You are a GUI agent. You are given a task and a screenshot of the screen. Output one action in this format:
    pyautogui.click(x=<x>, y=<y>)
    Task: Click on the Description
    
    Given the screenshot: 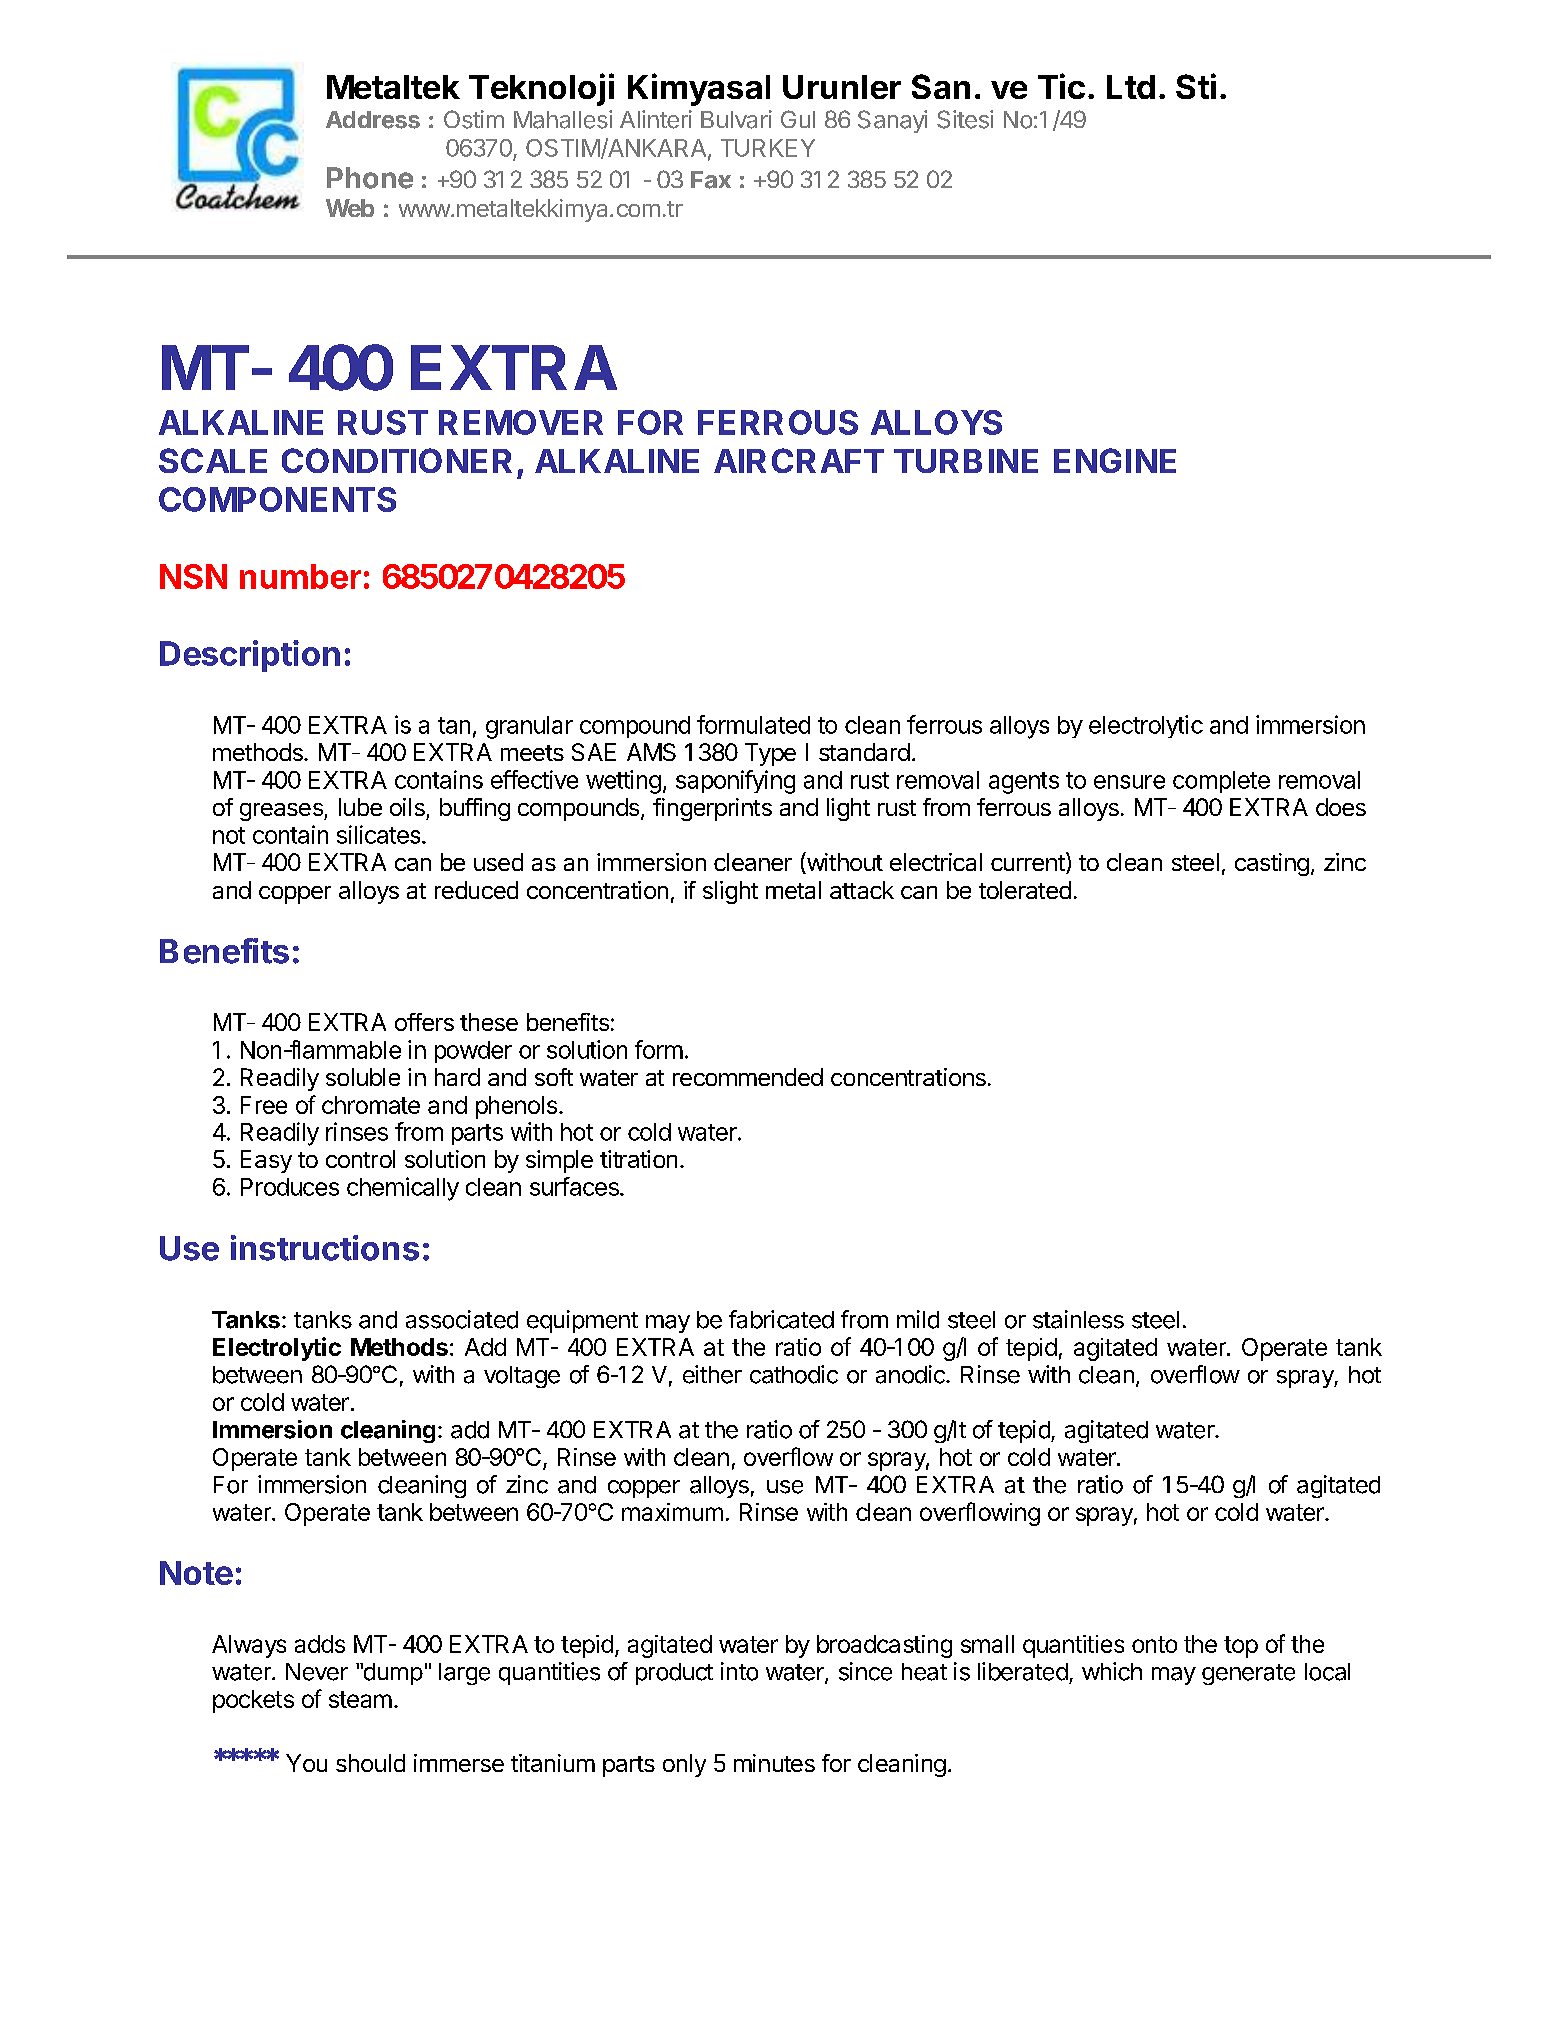 What is the action you would take?
    pyautogui.click(x=250, y=656)
